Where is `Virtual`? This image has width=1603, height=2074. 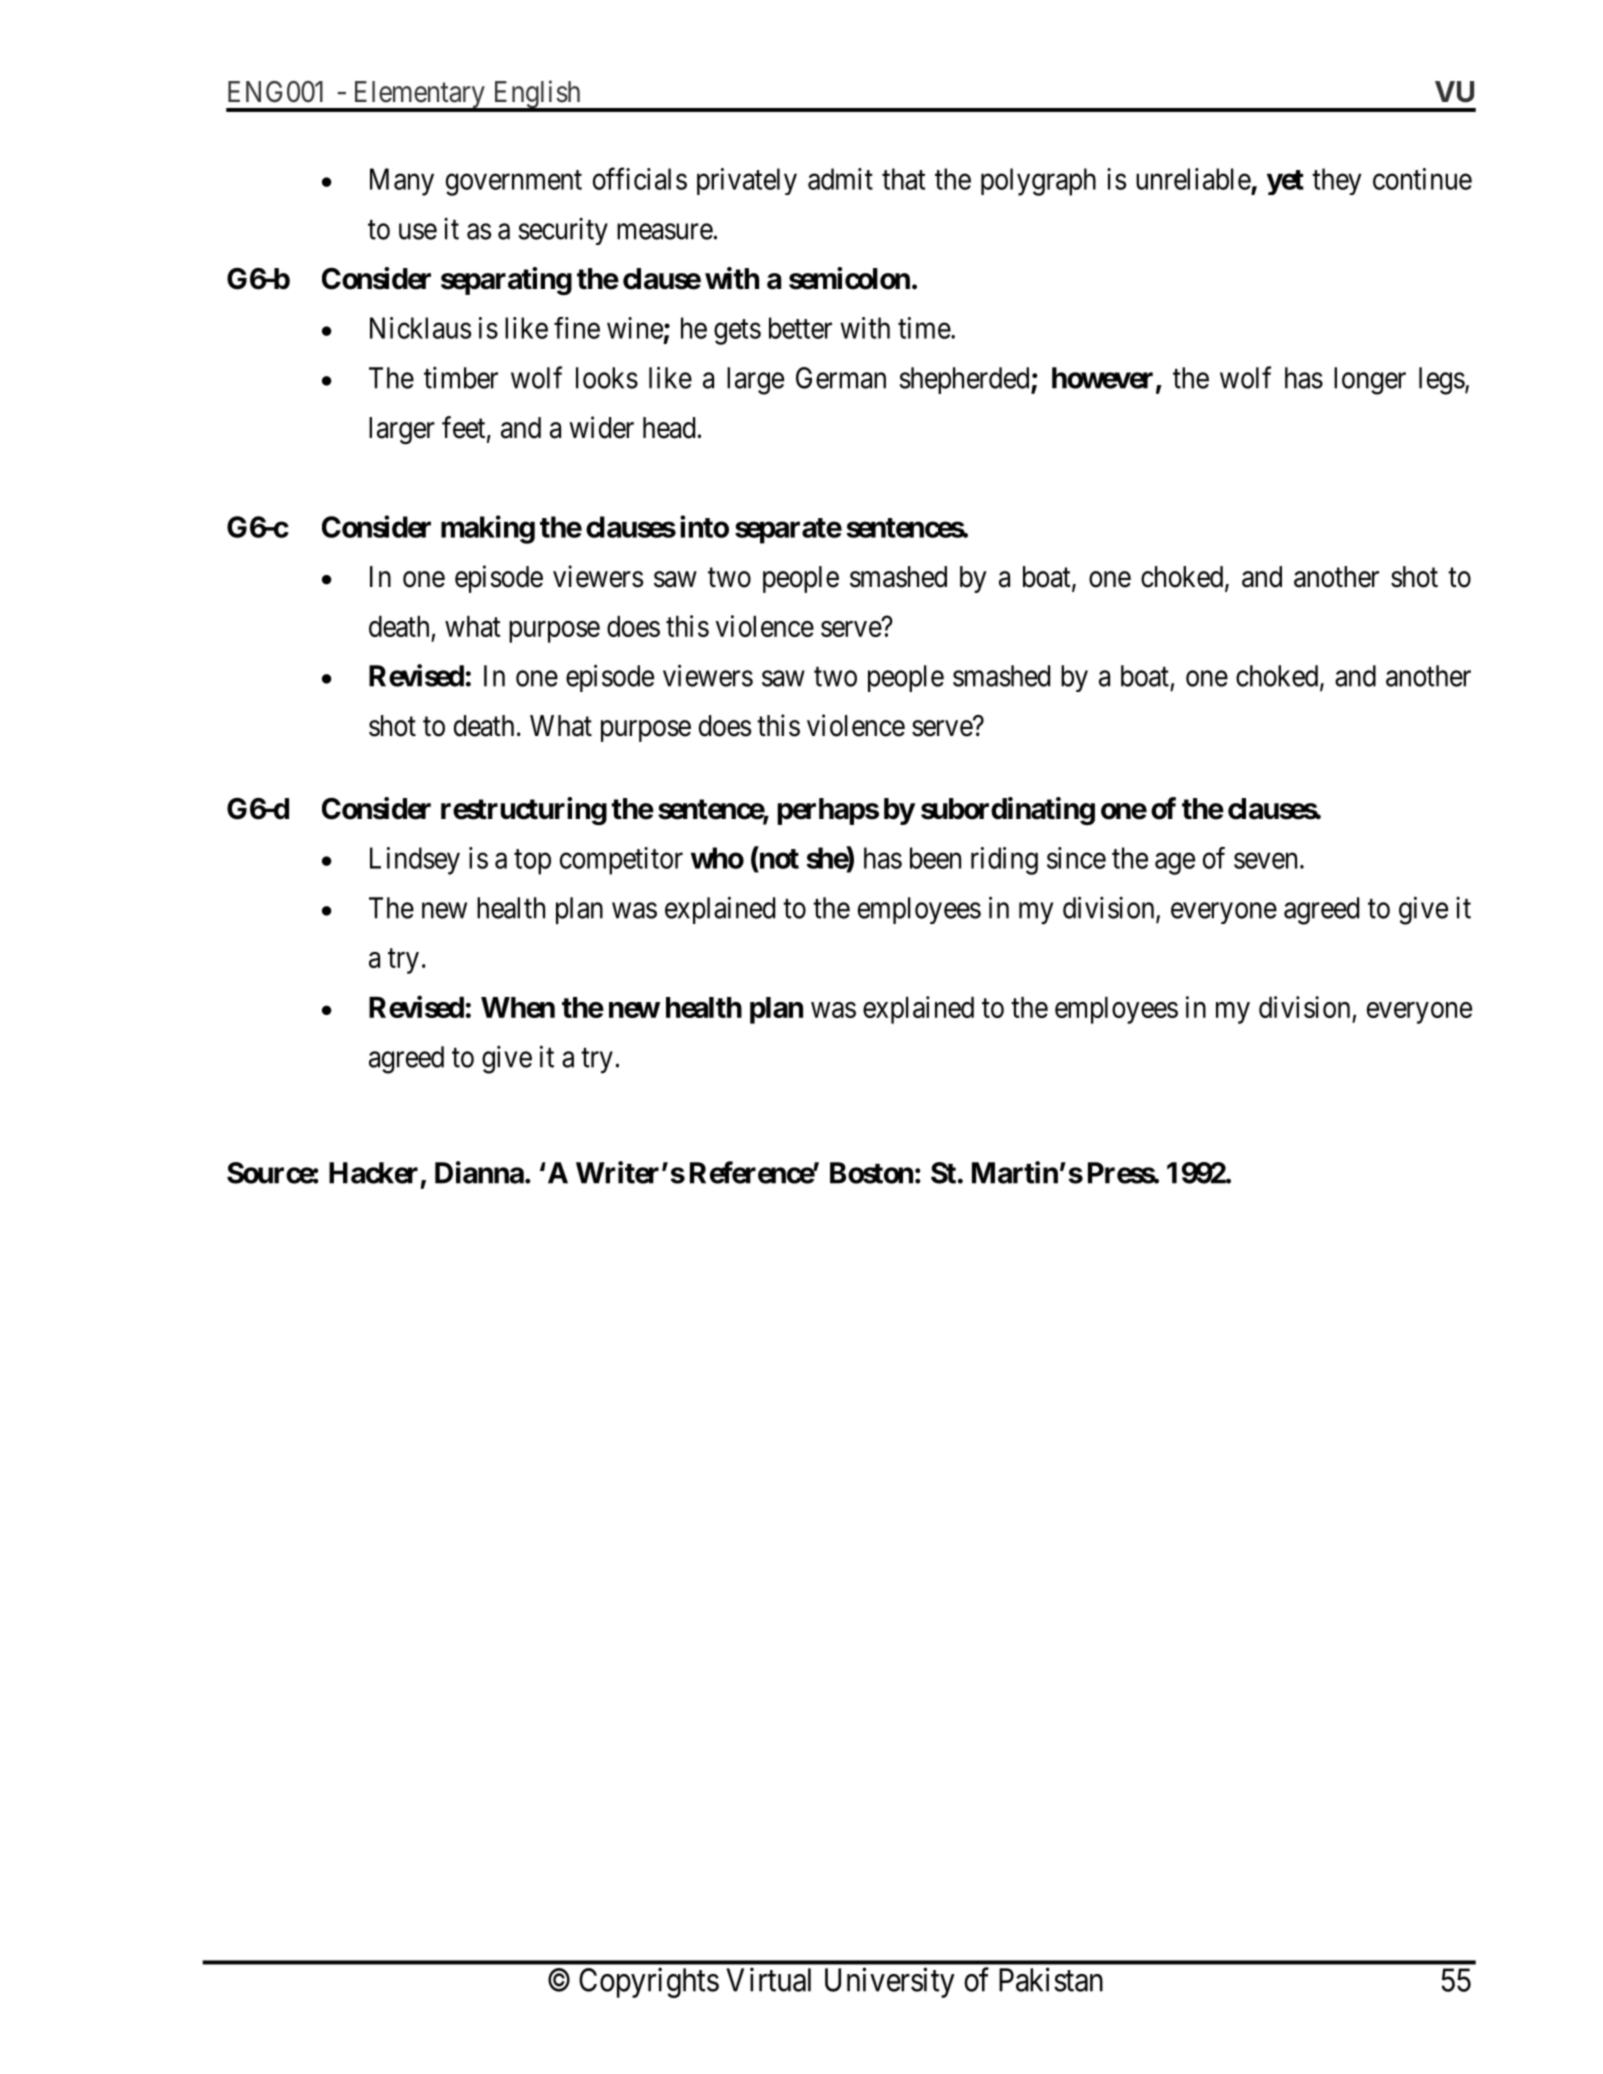
Virtual is located at coordinates (768, 1979).
